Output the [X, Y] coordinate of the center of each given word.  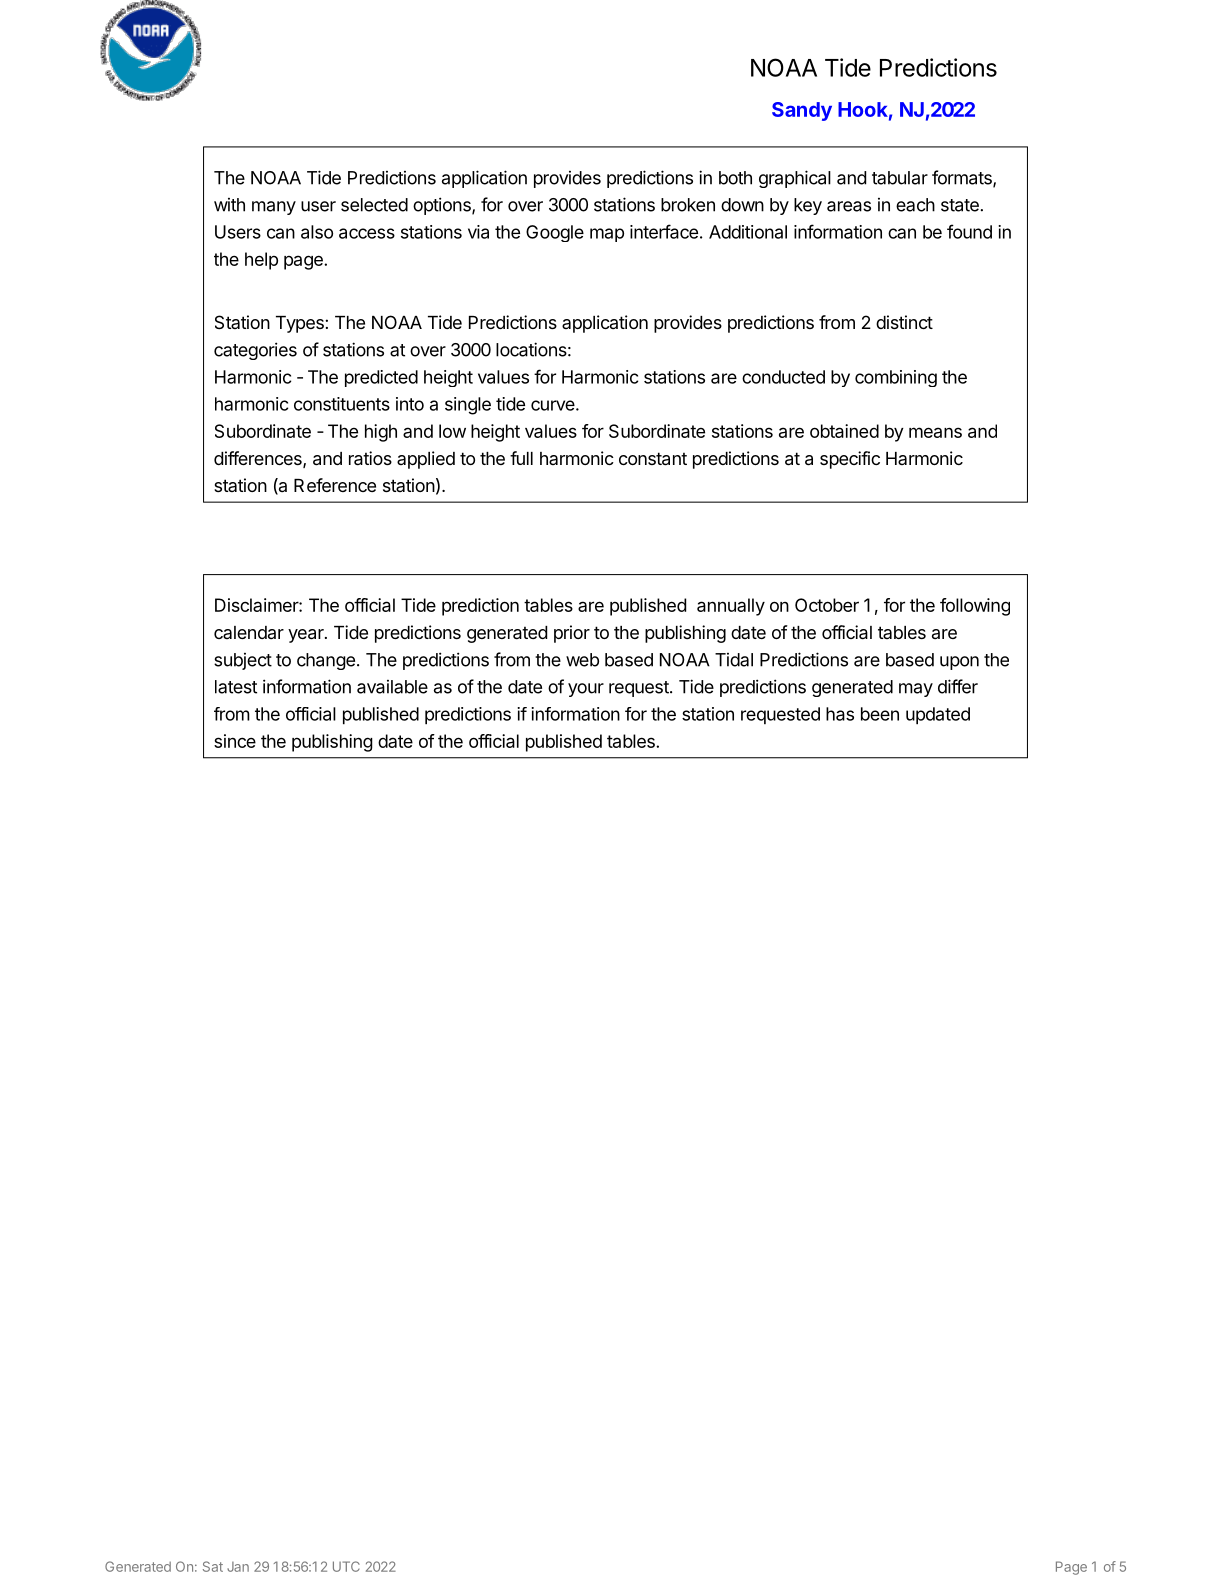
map [607, 235]
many [274, 208]
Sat [213, 1566]
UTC [346, 1566]
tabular [900, 178]
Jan [238, 1567]
